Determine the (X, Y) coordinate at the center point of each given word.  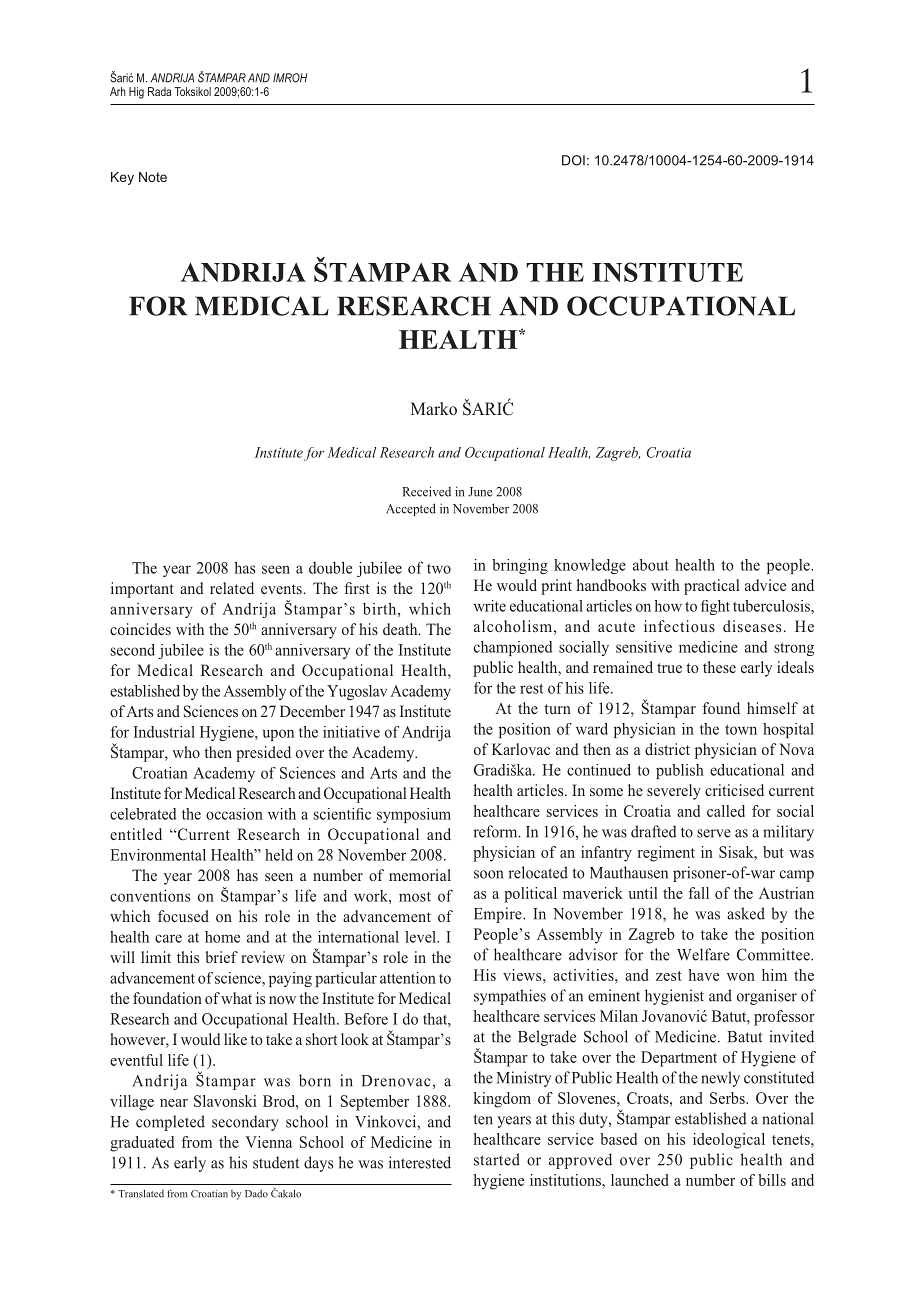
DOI (573, 160)
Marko (434, 408)
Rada (159, 91)
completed (170, 1123)
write (490, 606)
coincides (140, 629)
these (719, 667)
